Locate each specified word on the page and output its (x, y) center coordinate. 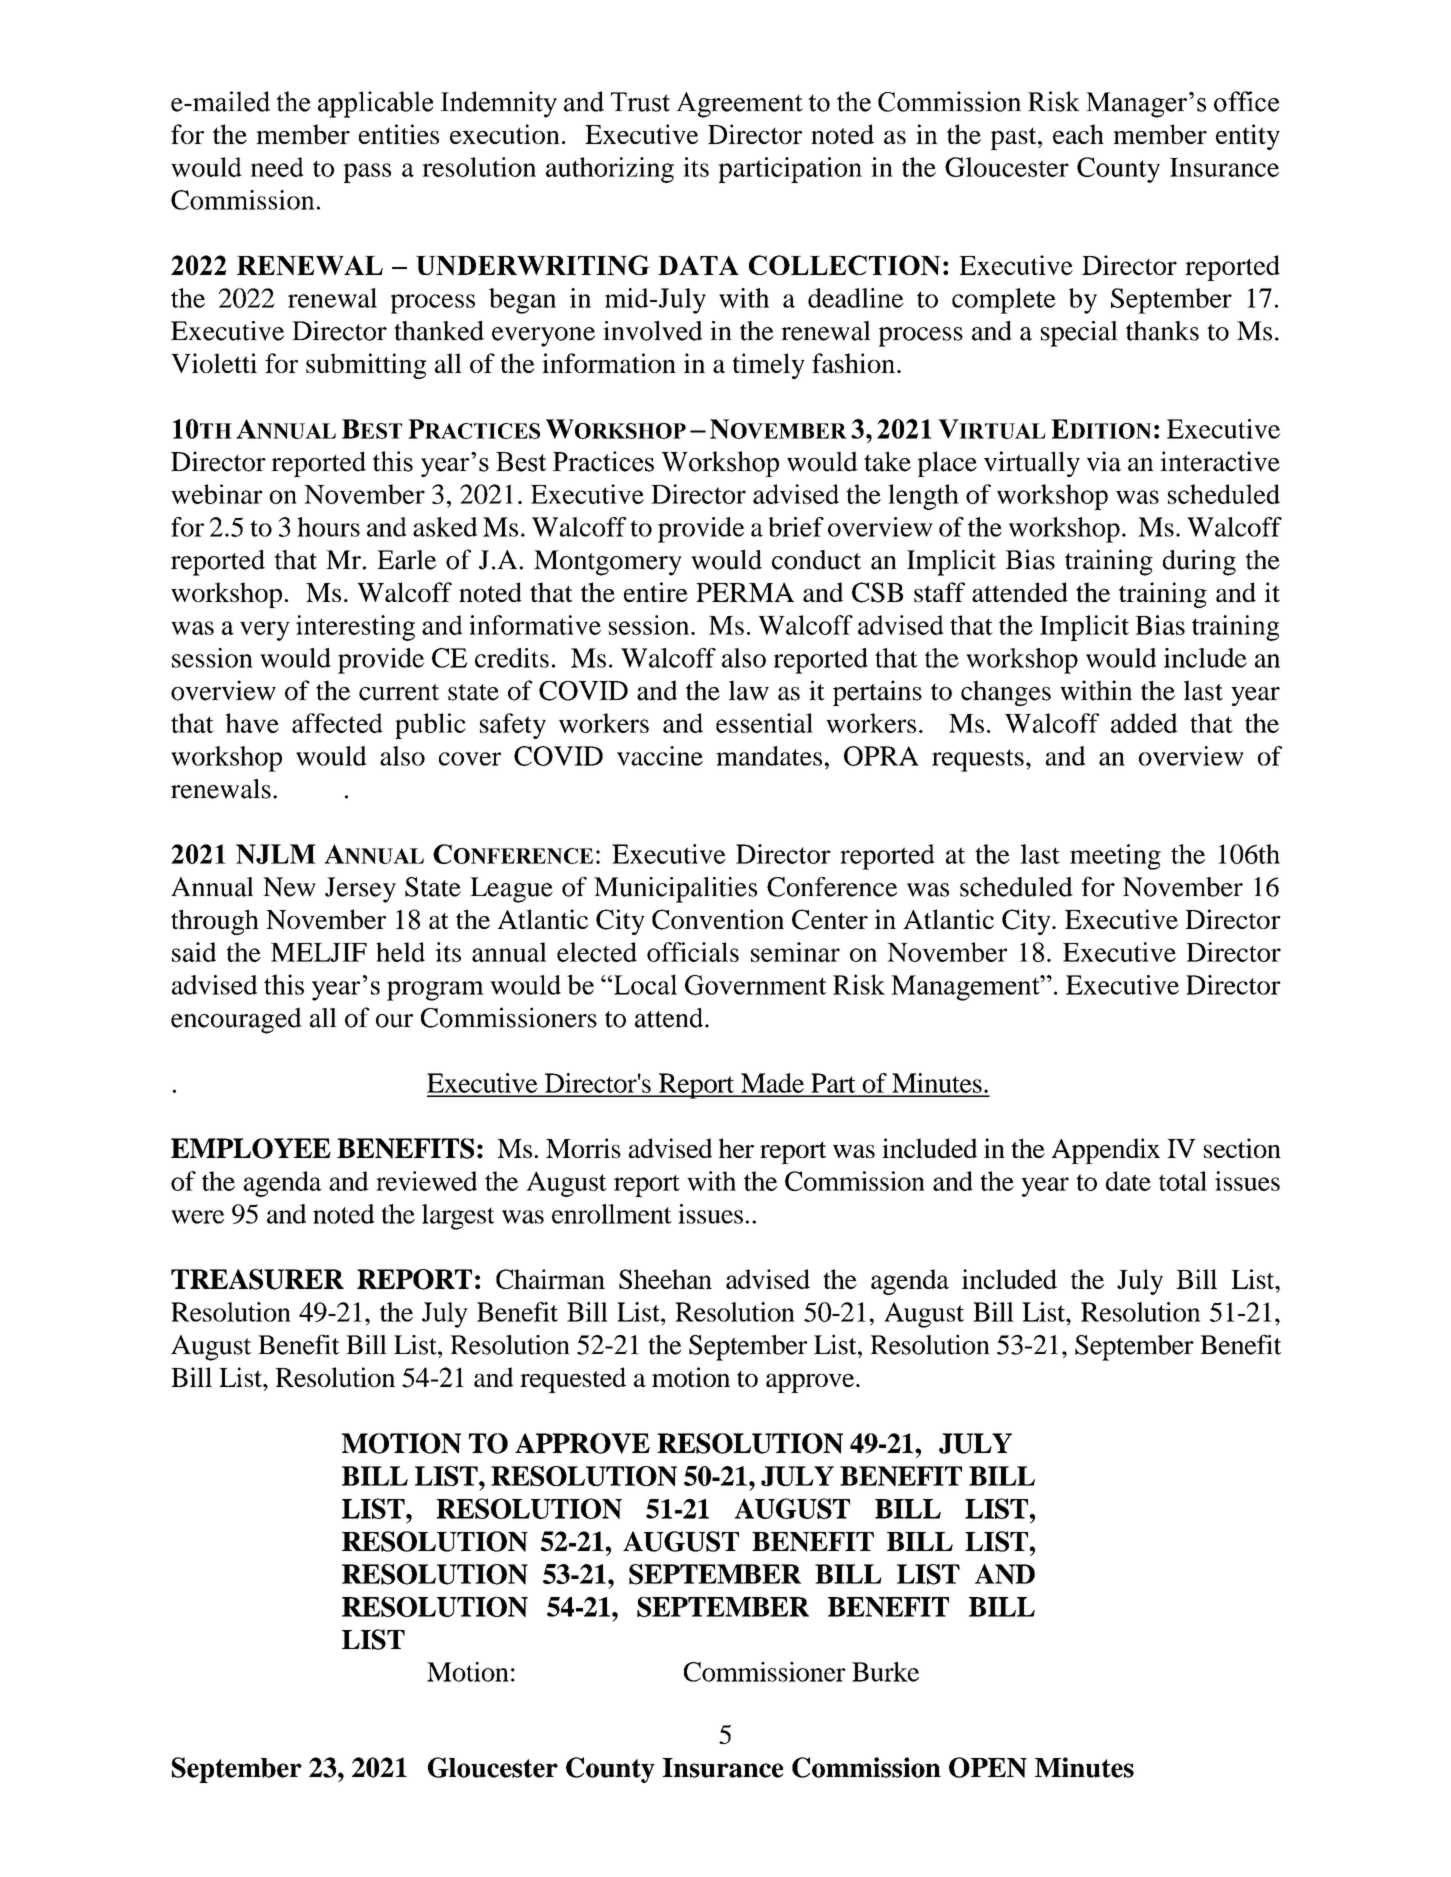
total (1183, 1181)
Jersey (360, 890)
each (1078, 134)
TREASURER (257, 1279)
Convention (718, 919)
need (277, 167)
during (1199, 562)
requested (573, 1380)
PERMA (745, 592)
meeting (1115, 857)
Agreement (739, 105)
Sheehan (665, 1279)
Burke (885, 1672)
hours (328, 527)
